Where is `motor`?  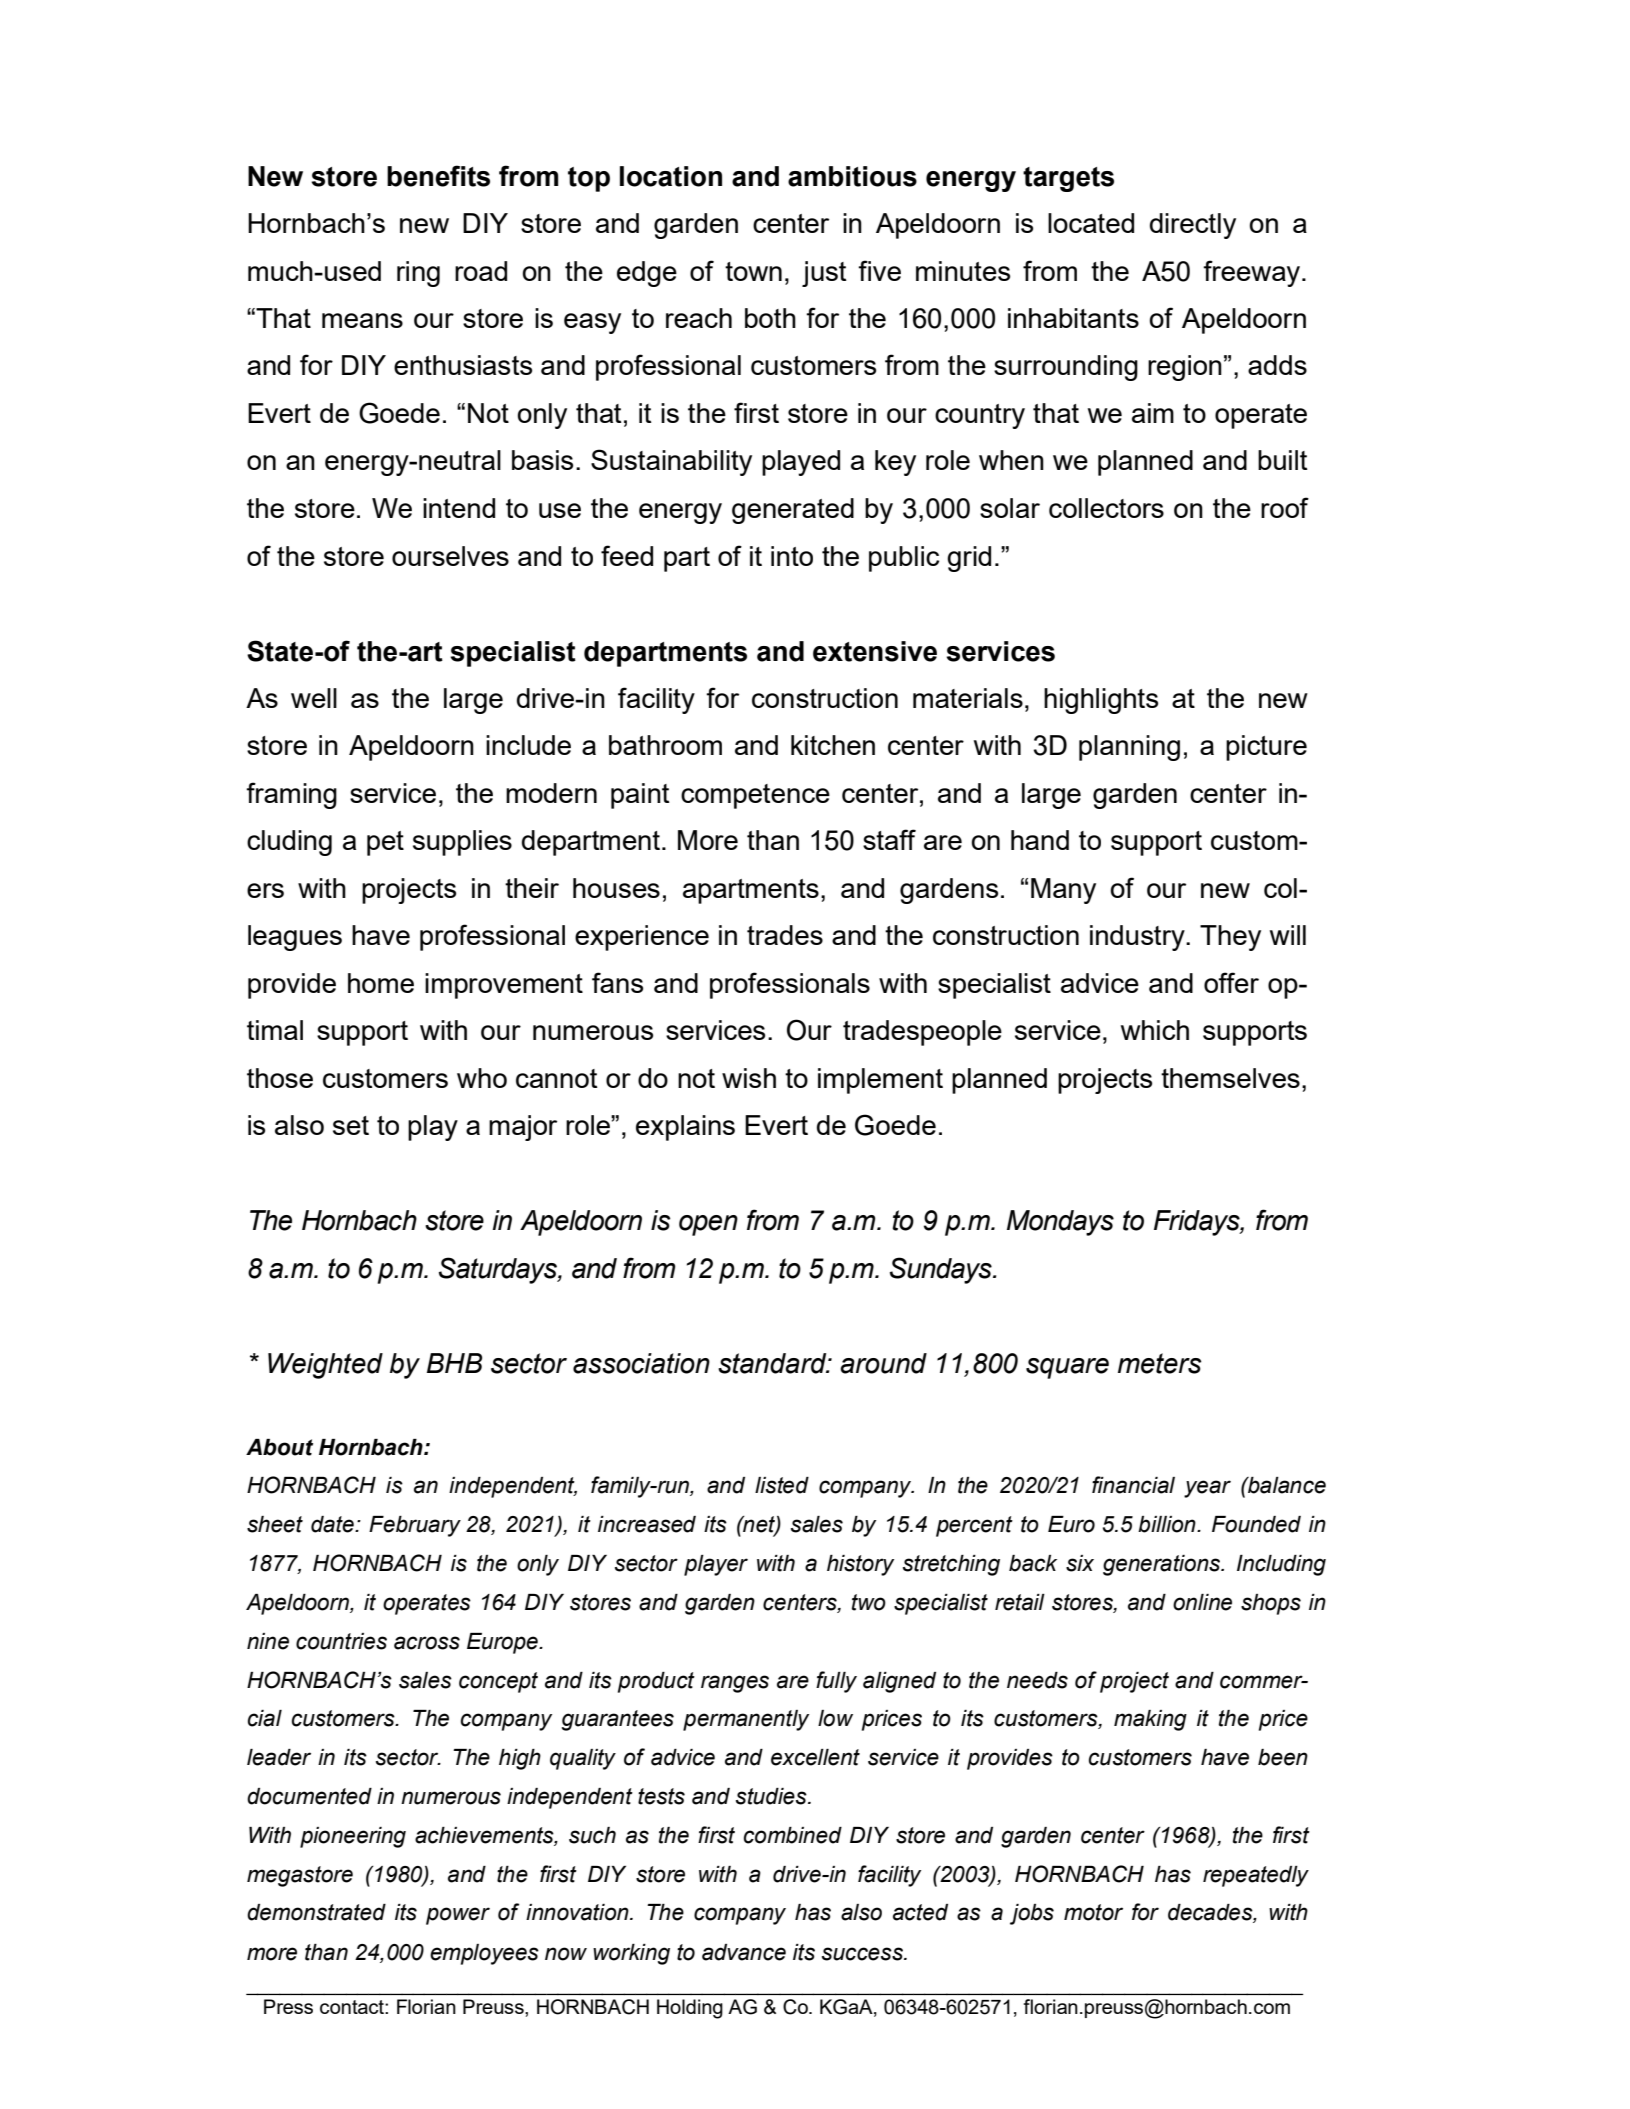
motor is located at coordinates (1093, 1912).
